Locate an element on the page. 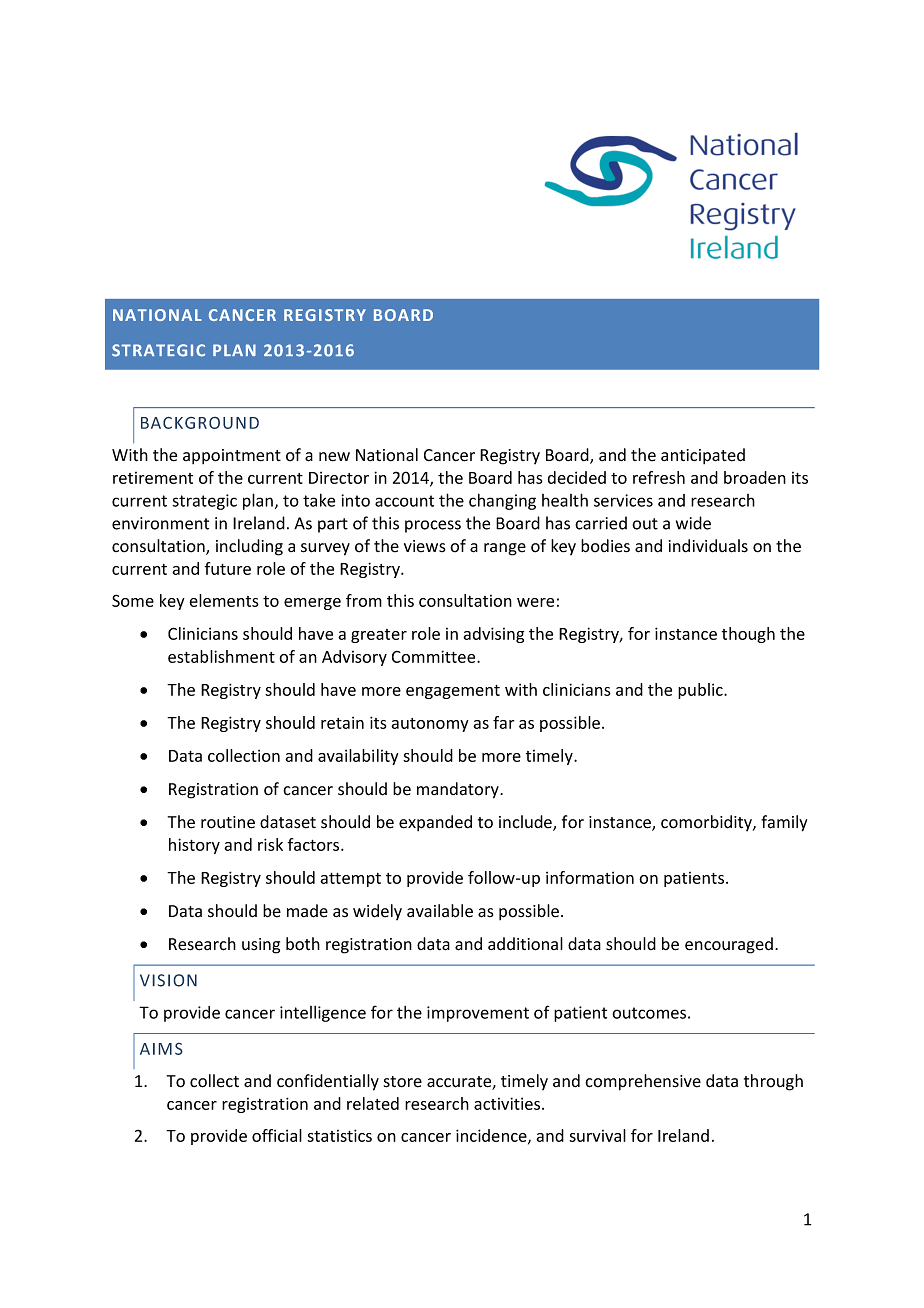 The height and width of the page is (1308, 924). official is located at coordinates (277, 1135).
